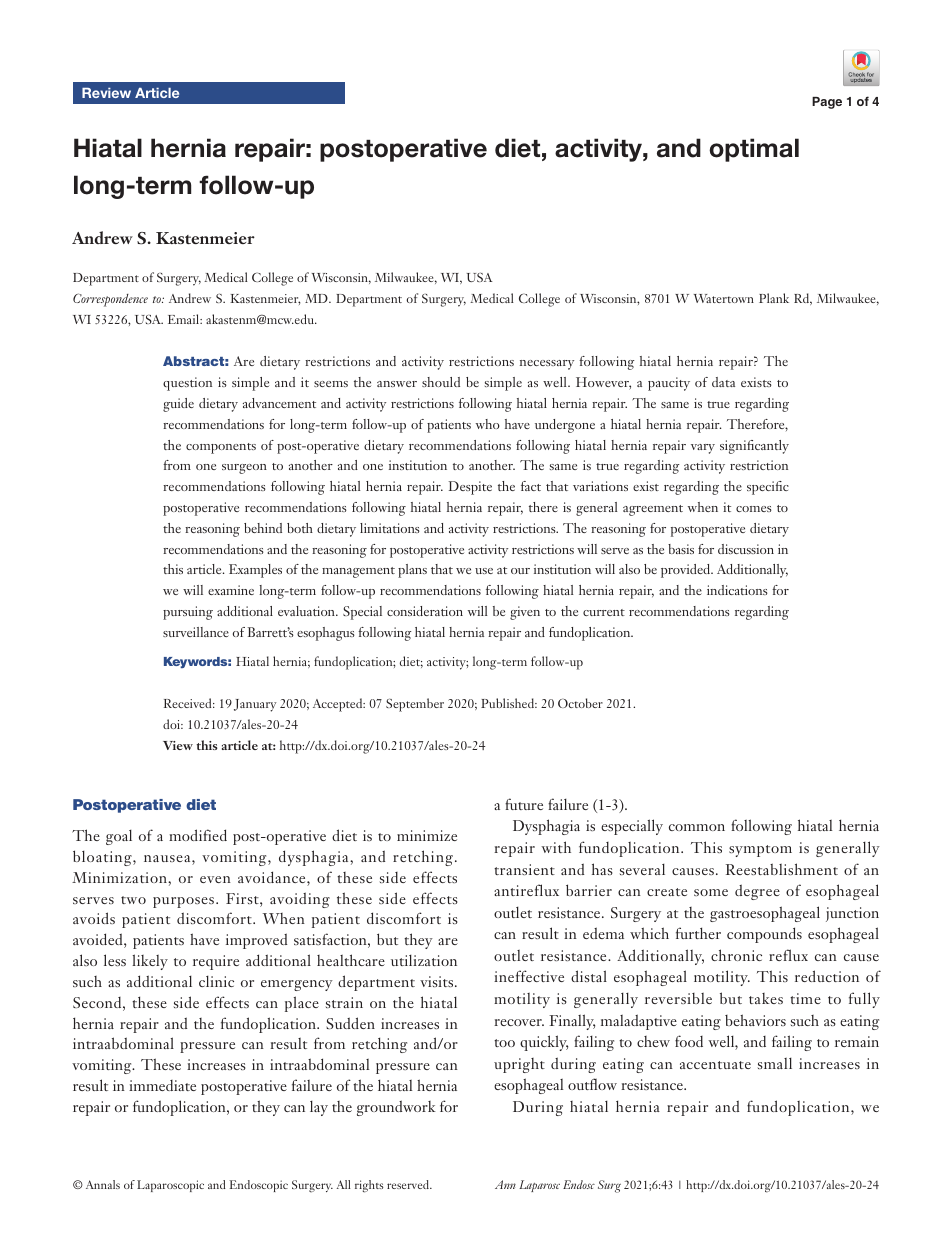 Image resolution: width=952 pixels, height=1247 pixels. What do you see at coordinates (196, 632) in the image?
I see `surveillance` at bounding box center [196, 632].
